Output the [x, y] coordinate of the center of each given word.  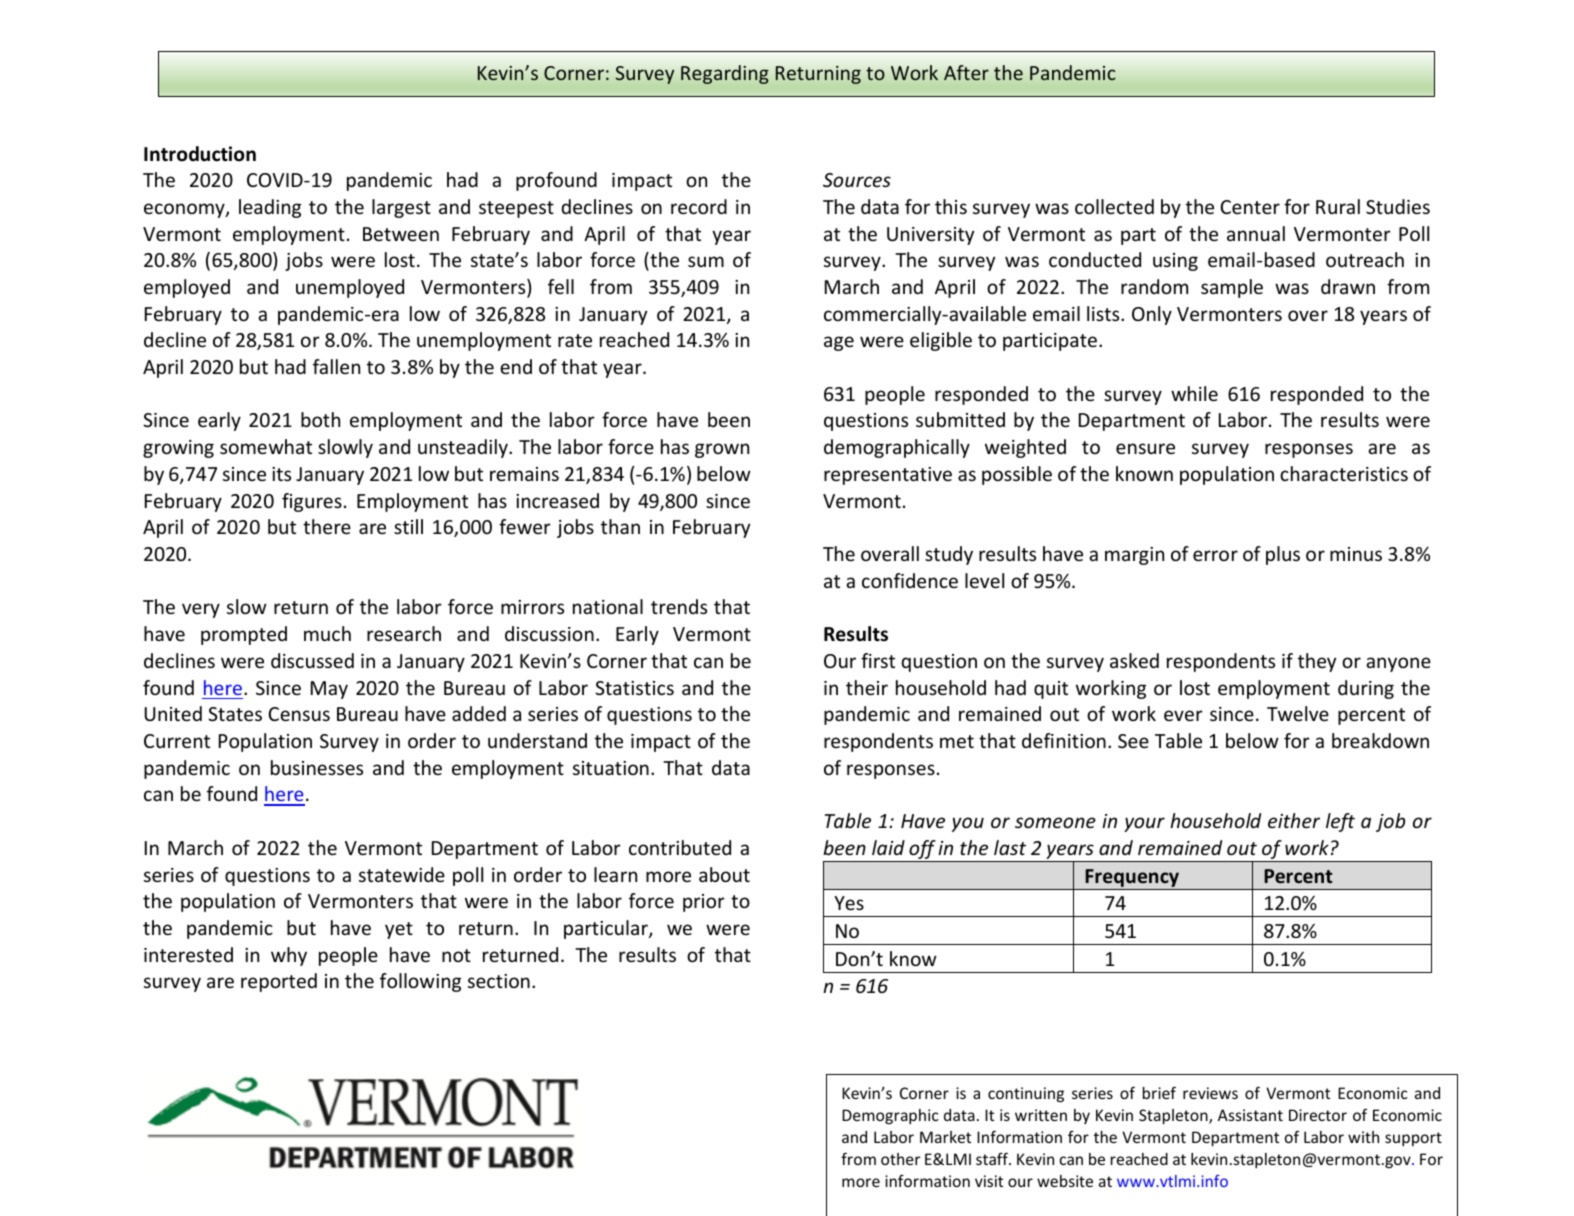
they [1317, 662]
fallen [336, 366]
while [1194, 393]
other [900, 1159]
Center [1250, 207]
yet [399, 930]
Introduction [200, 154]
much [327, 633]
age [839, 343]
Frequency [1132, 878]
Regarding [725, 74]
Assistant [1250, 1115]
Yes [849, 903]
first [878, 660]
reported [279, 982]
